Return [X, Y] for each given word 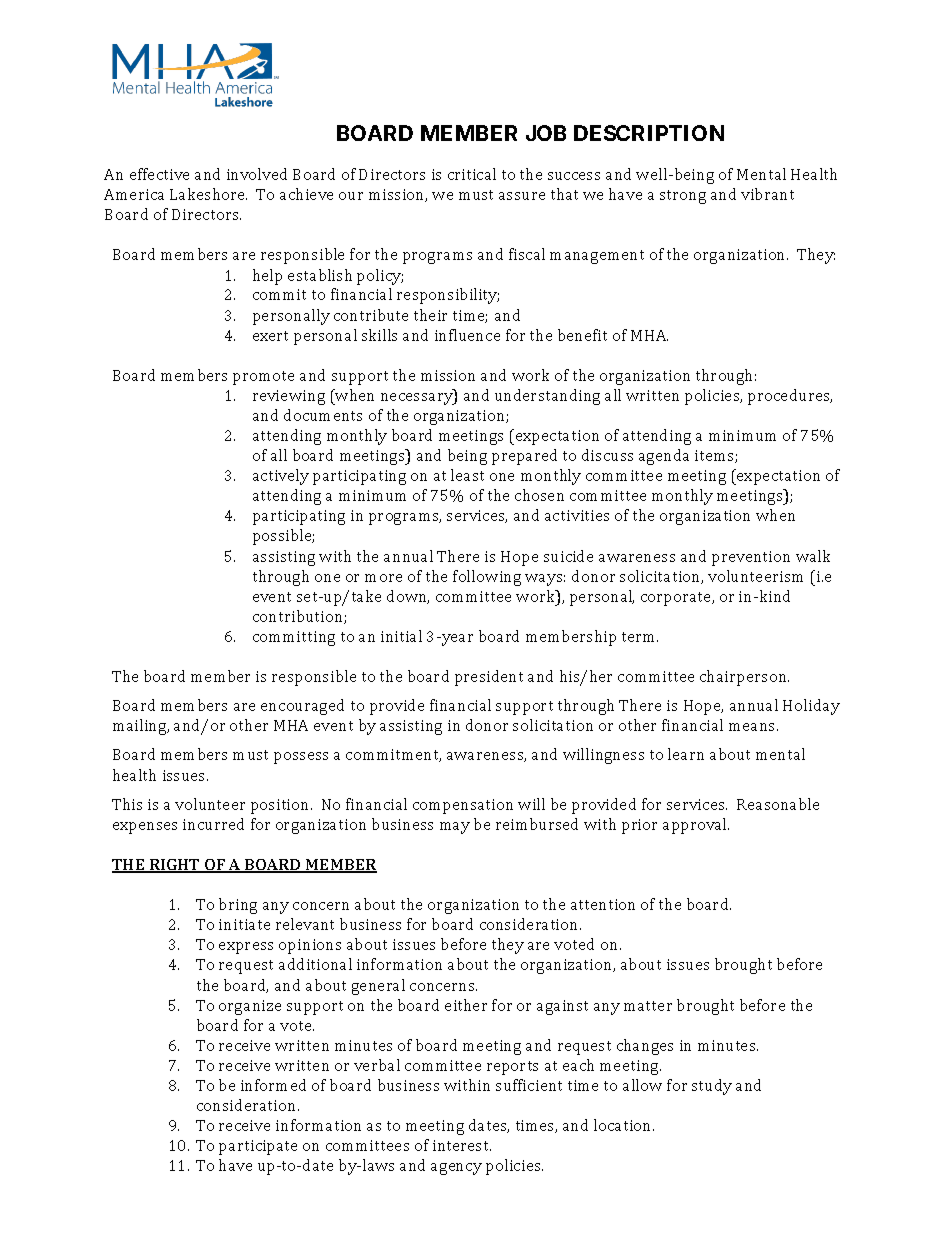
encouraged [302, 707]
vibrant [767, 194]
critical [472, 174]
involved [257, 174]
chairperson [744, 678]
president [489, 678]
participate [258, 1147]
